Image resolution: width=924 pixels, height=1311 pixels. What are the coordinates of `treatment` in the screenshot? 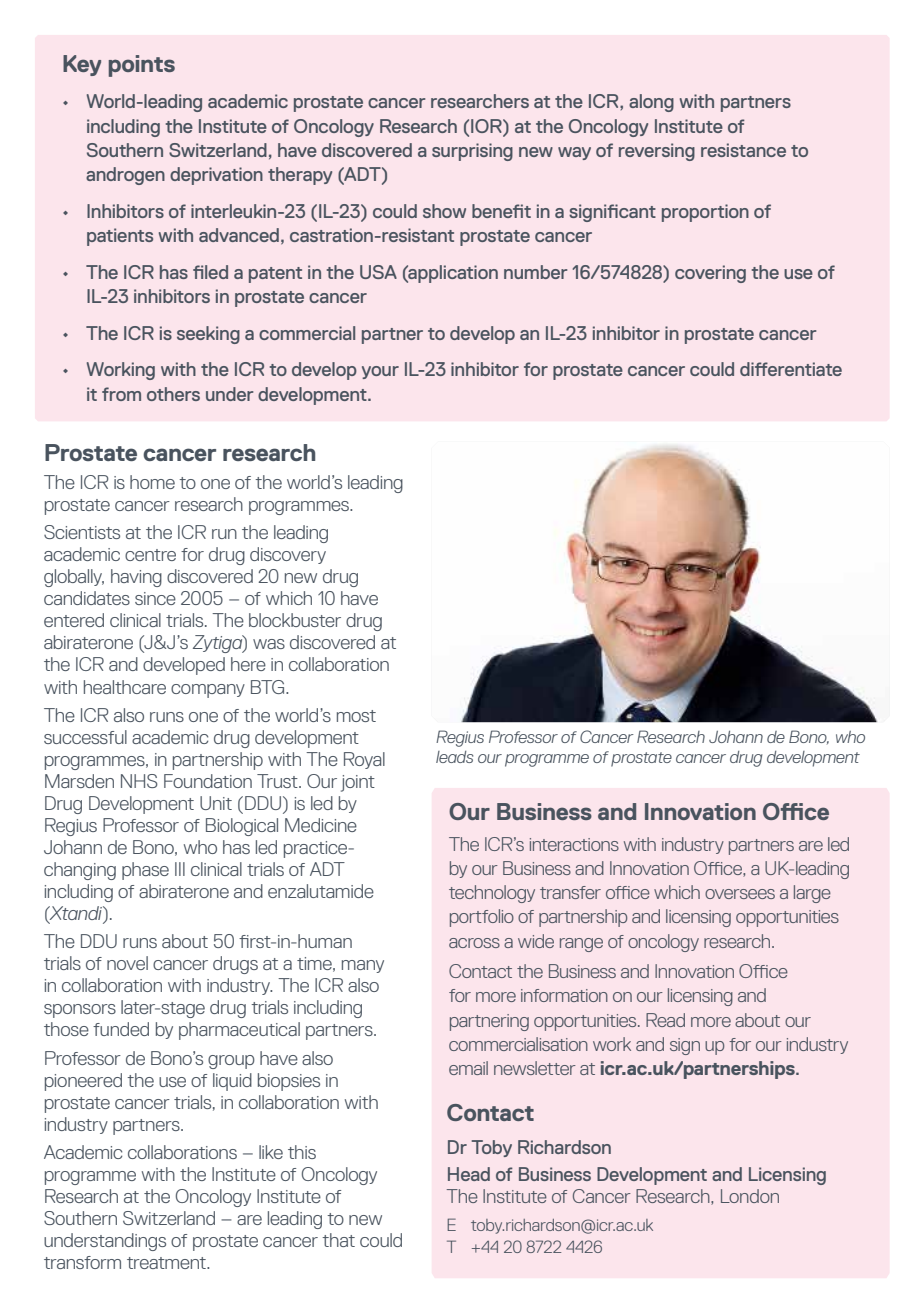 It's located at (167, 1263).
